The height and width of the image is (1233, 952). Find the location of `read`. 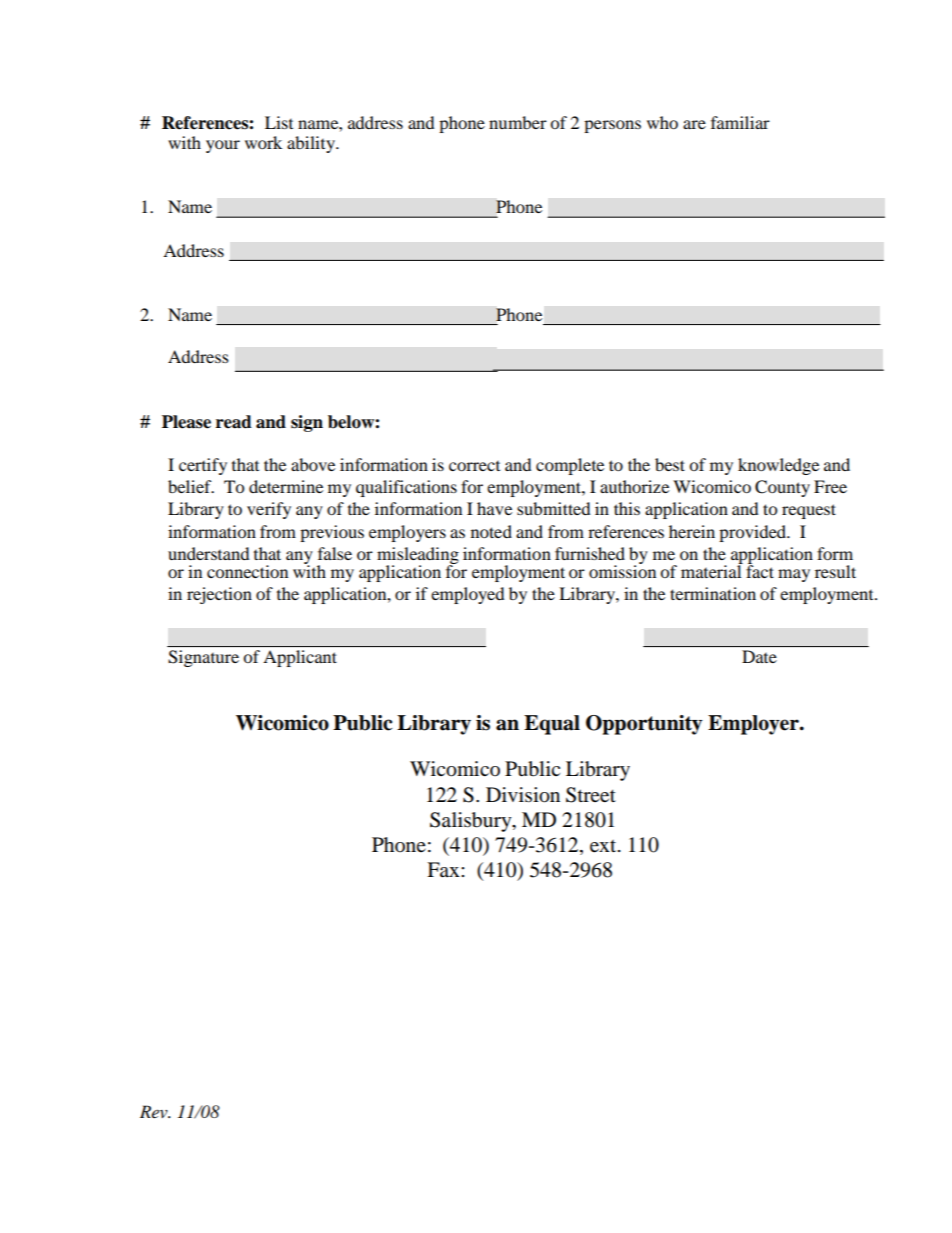

read is located at coordinates (234, 422).
